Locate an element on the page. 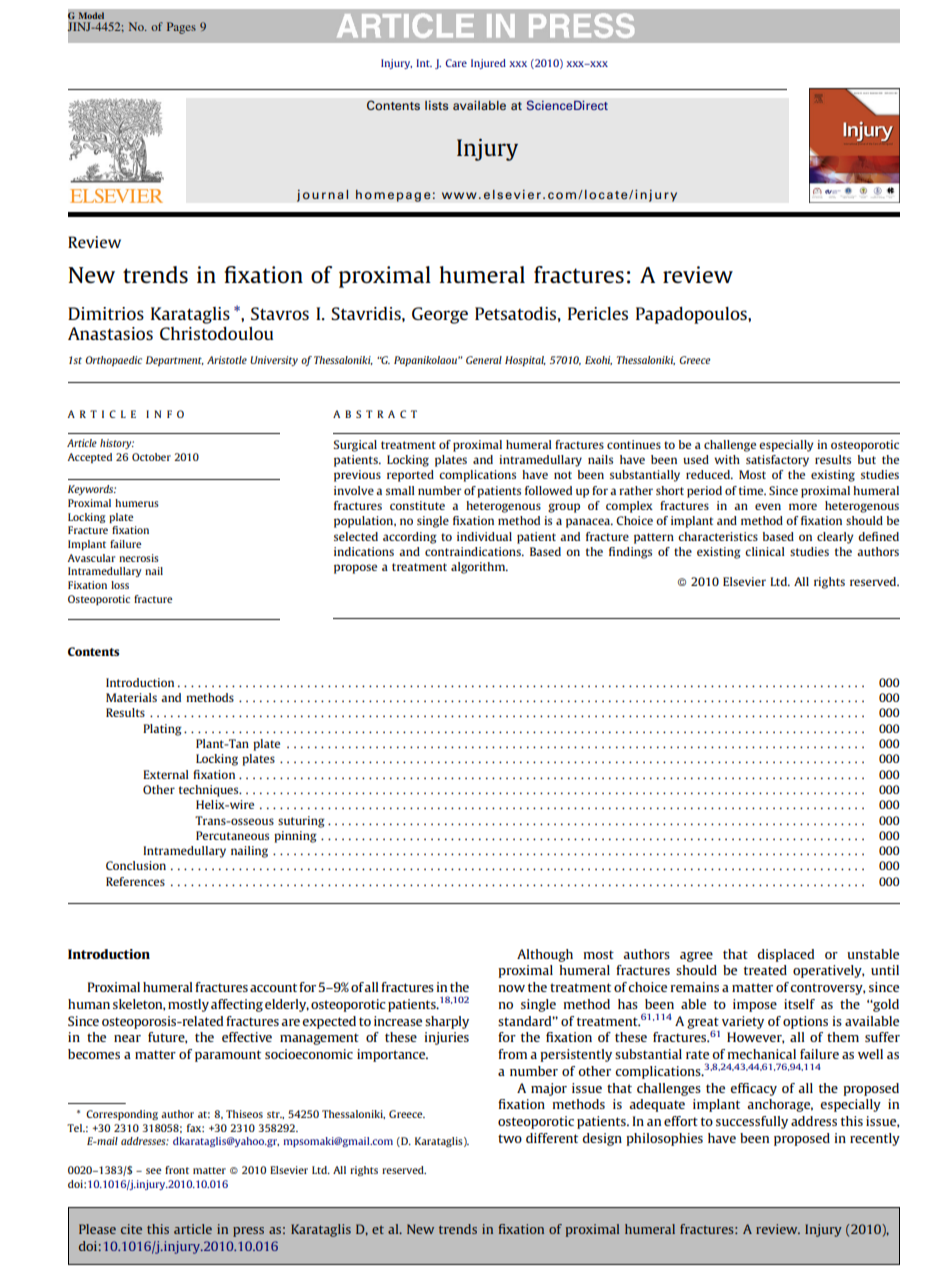 This page has height=1270, width=952. References is located at coordinates (135, 881).
